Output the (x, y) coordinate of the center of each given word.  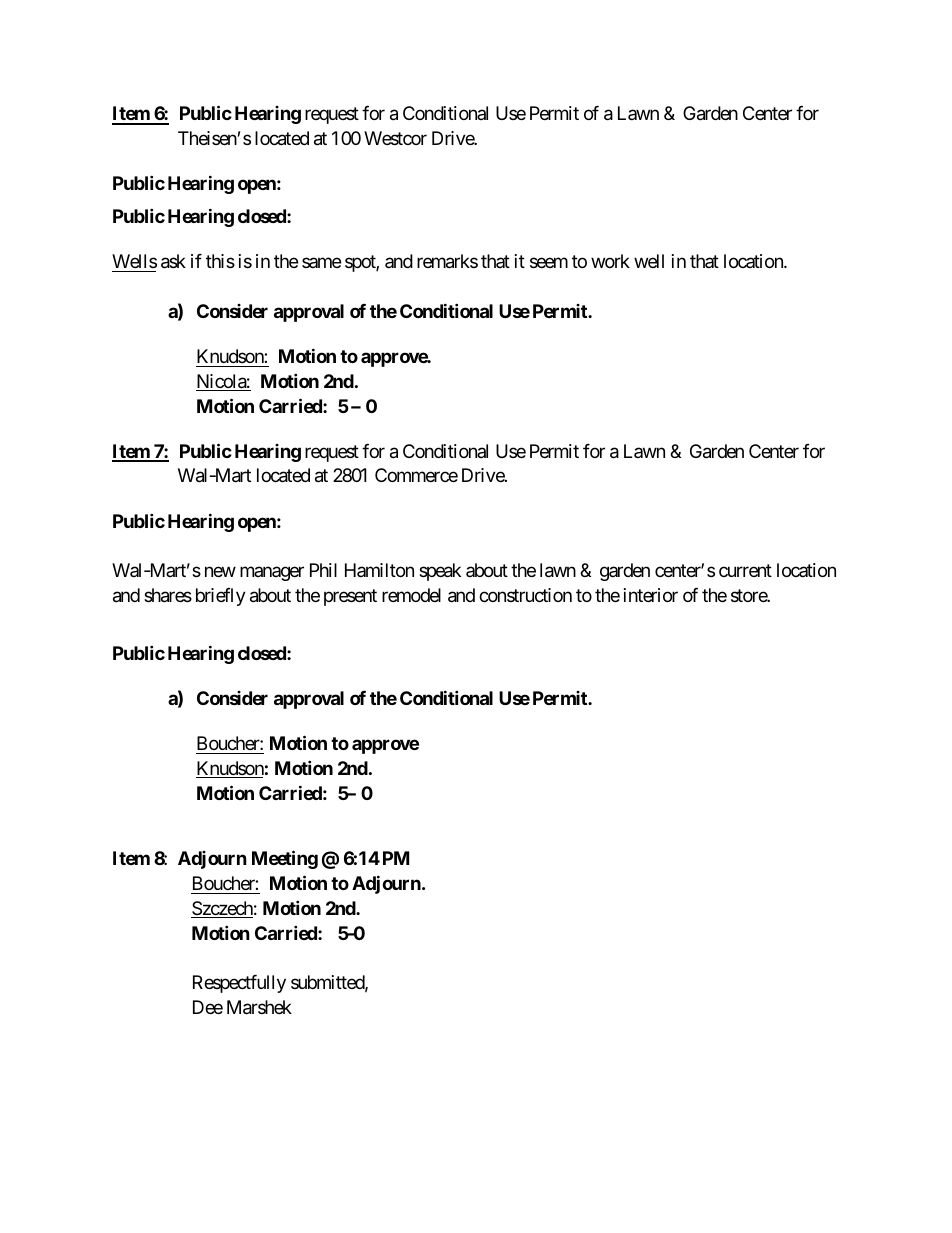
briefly (221, 597)
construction (525, 595)
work (610, 261)
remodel (411, 595)
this (220, 261)
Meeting (285, 860)
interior (651, 595)
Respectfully (239, 984)
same (321, 263)
